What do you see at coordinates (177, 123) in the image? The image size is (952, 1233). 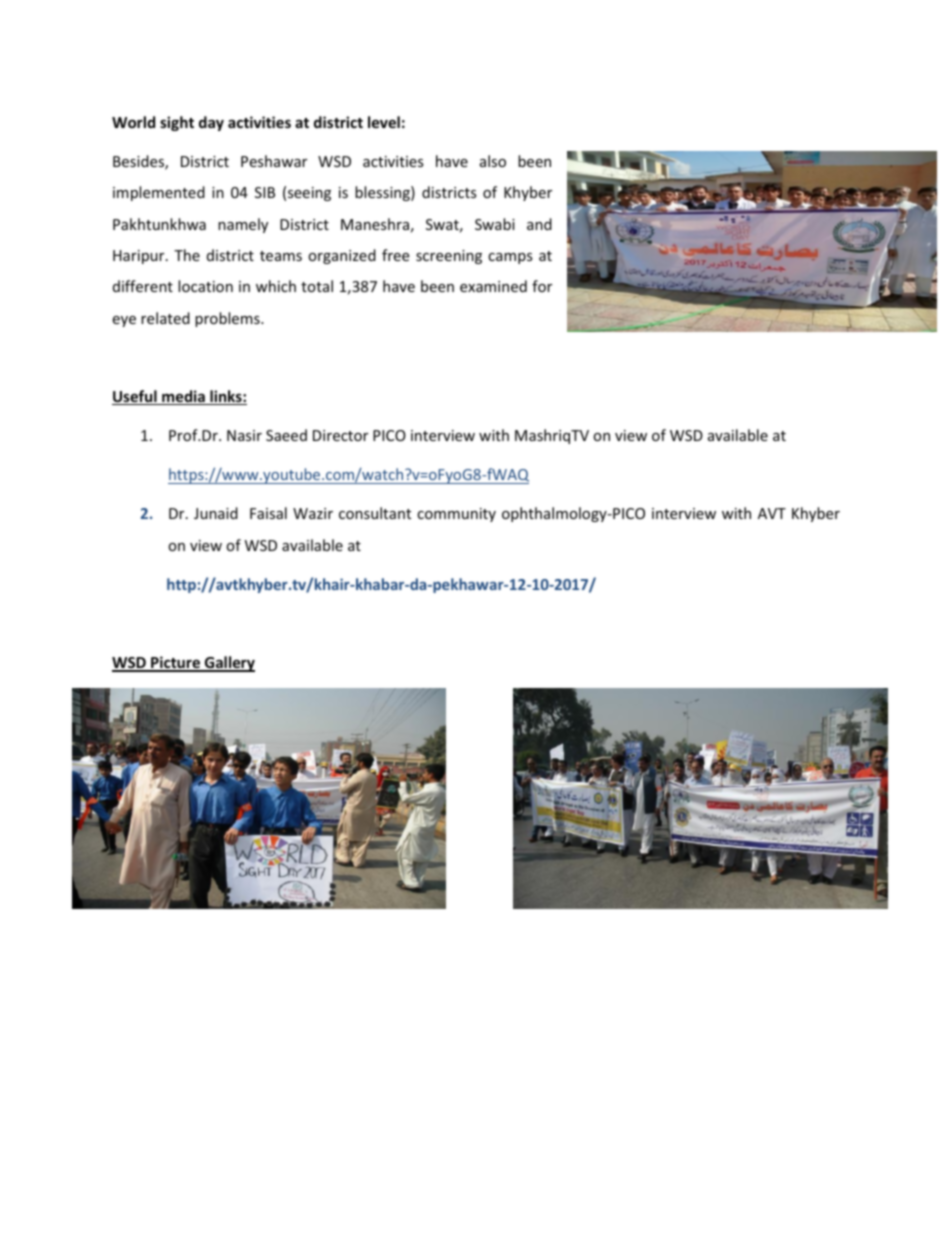 I see `sight` at bounding box center [177, 123].
